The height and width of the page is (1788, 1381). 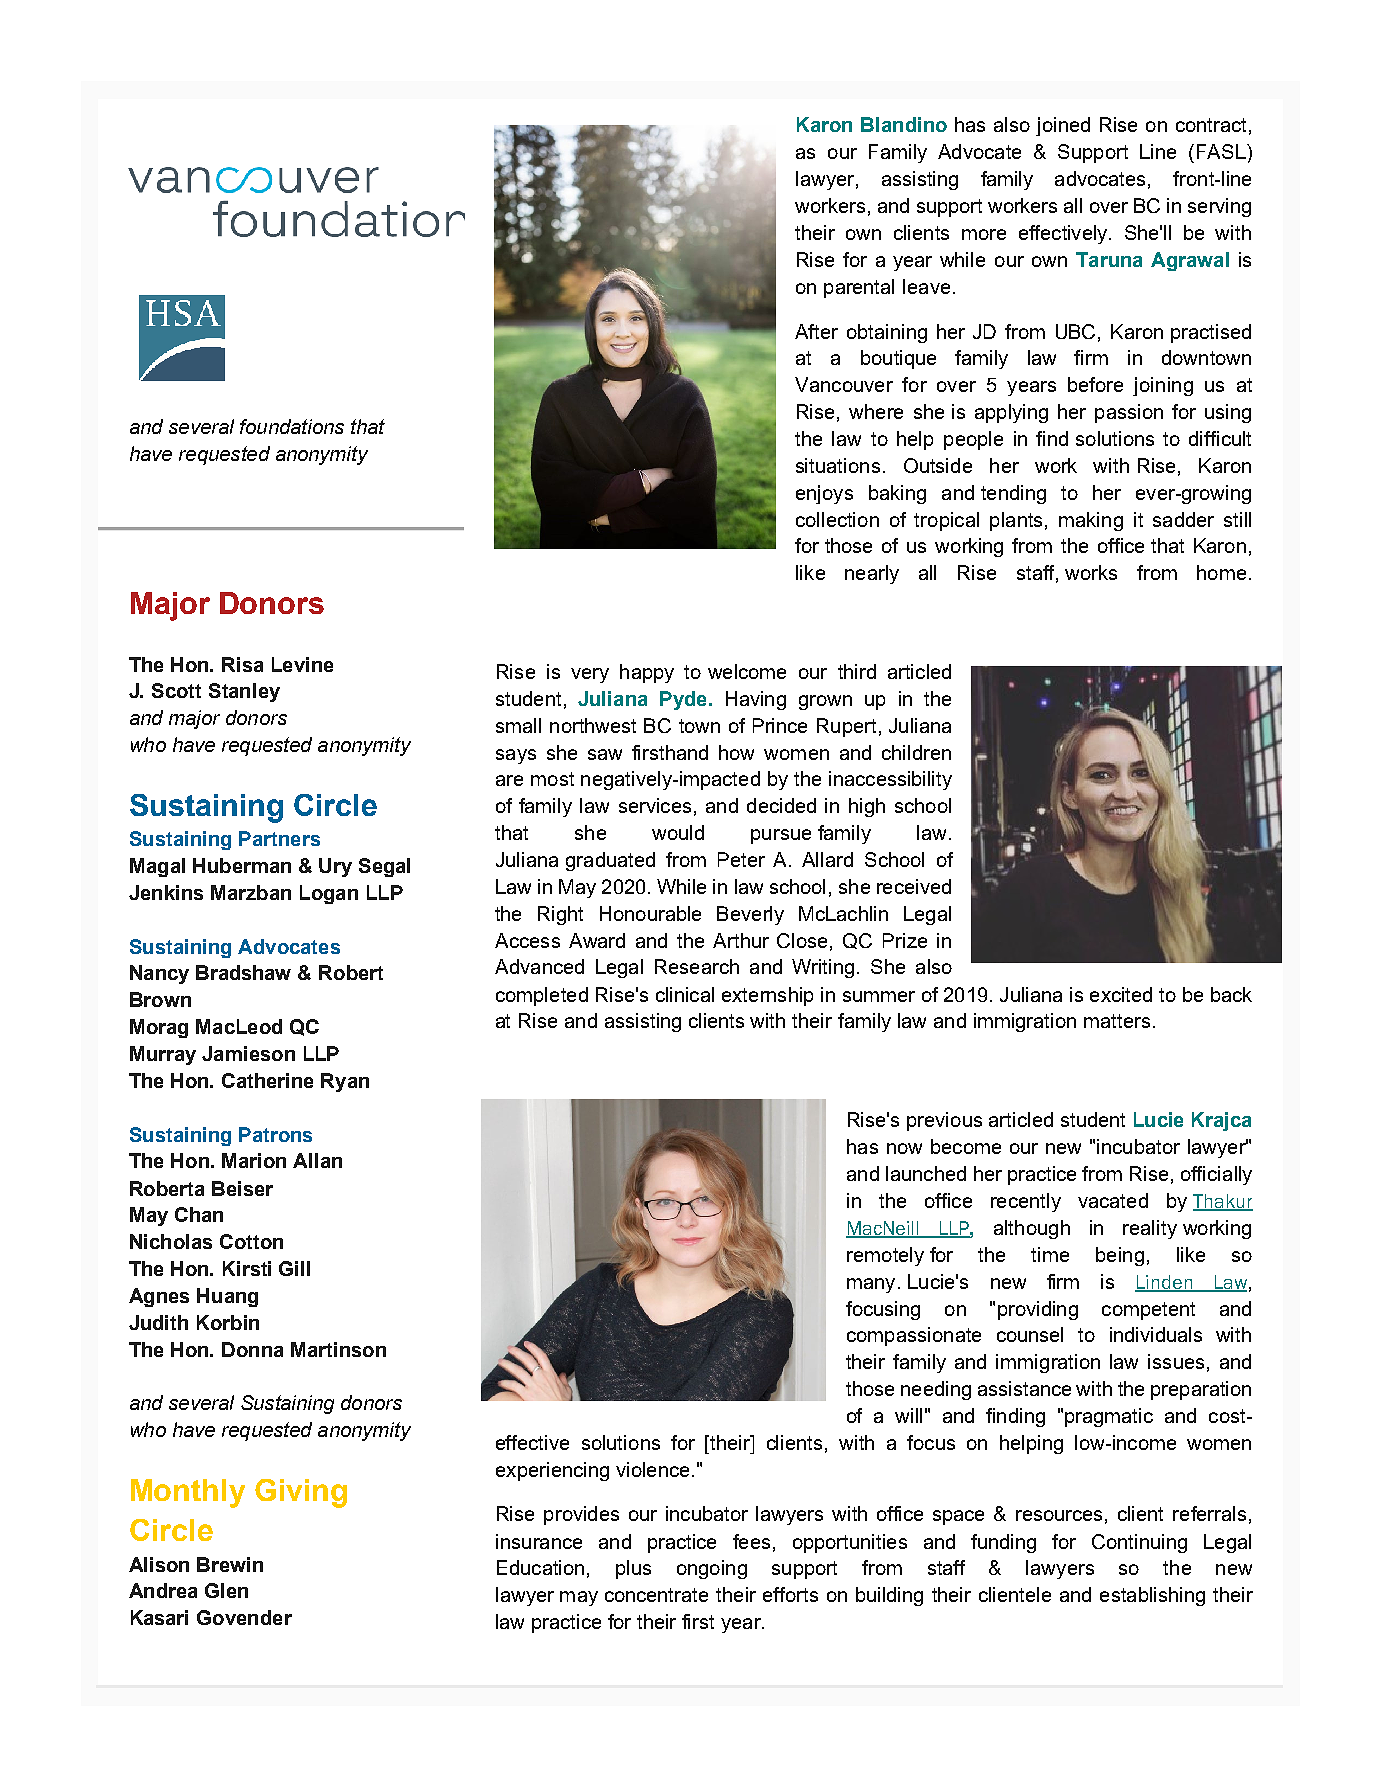 What do you see at coordinates (712, 1569) in the page?
I see `ongoing` at bounding box center [712, 1569].
